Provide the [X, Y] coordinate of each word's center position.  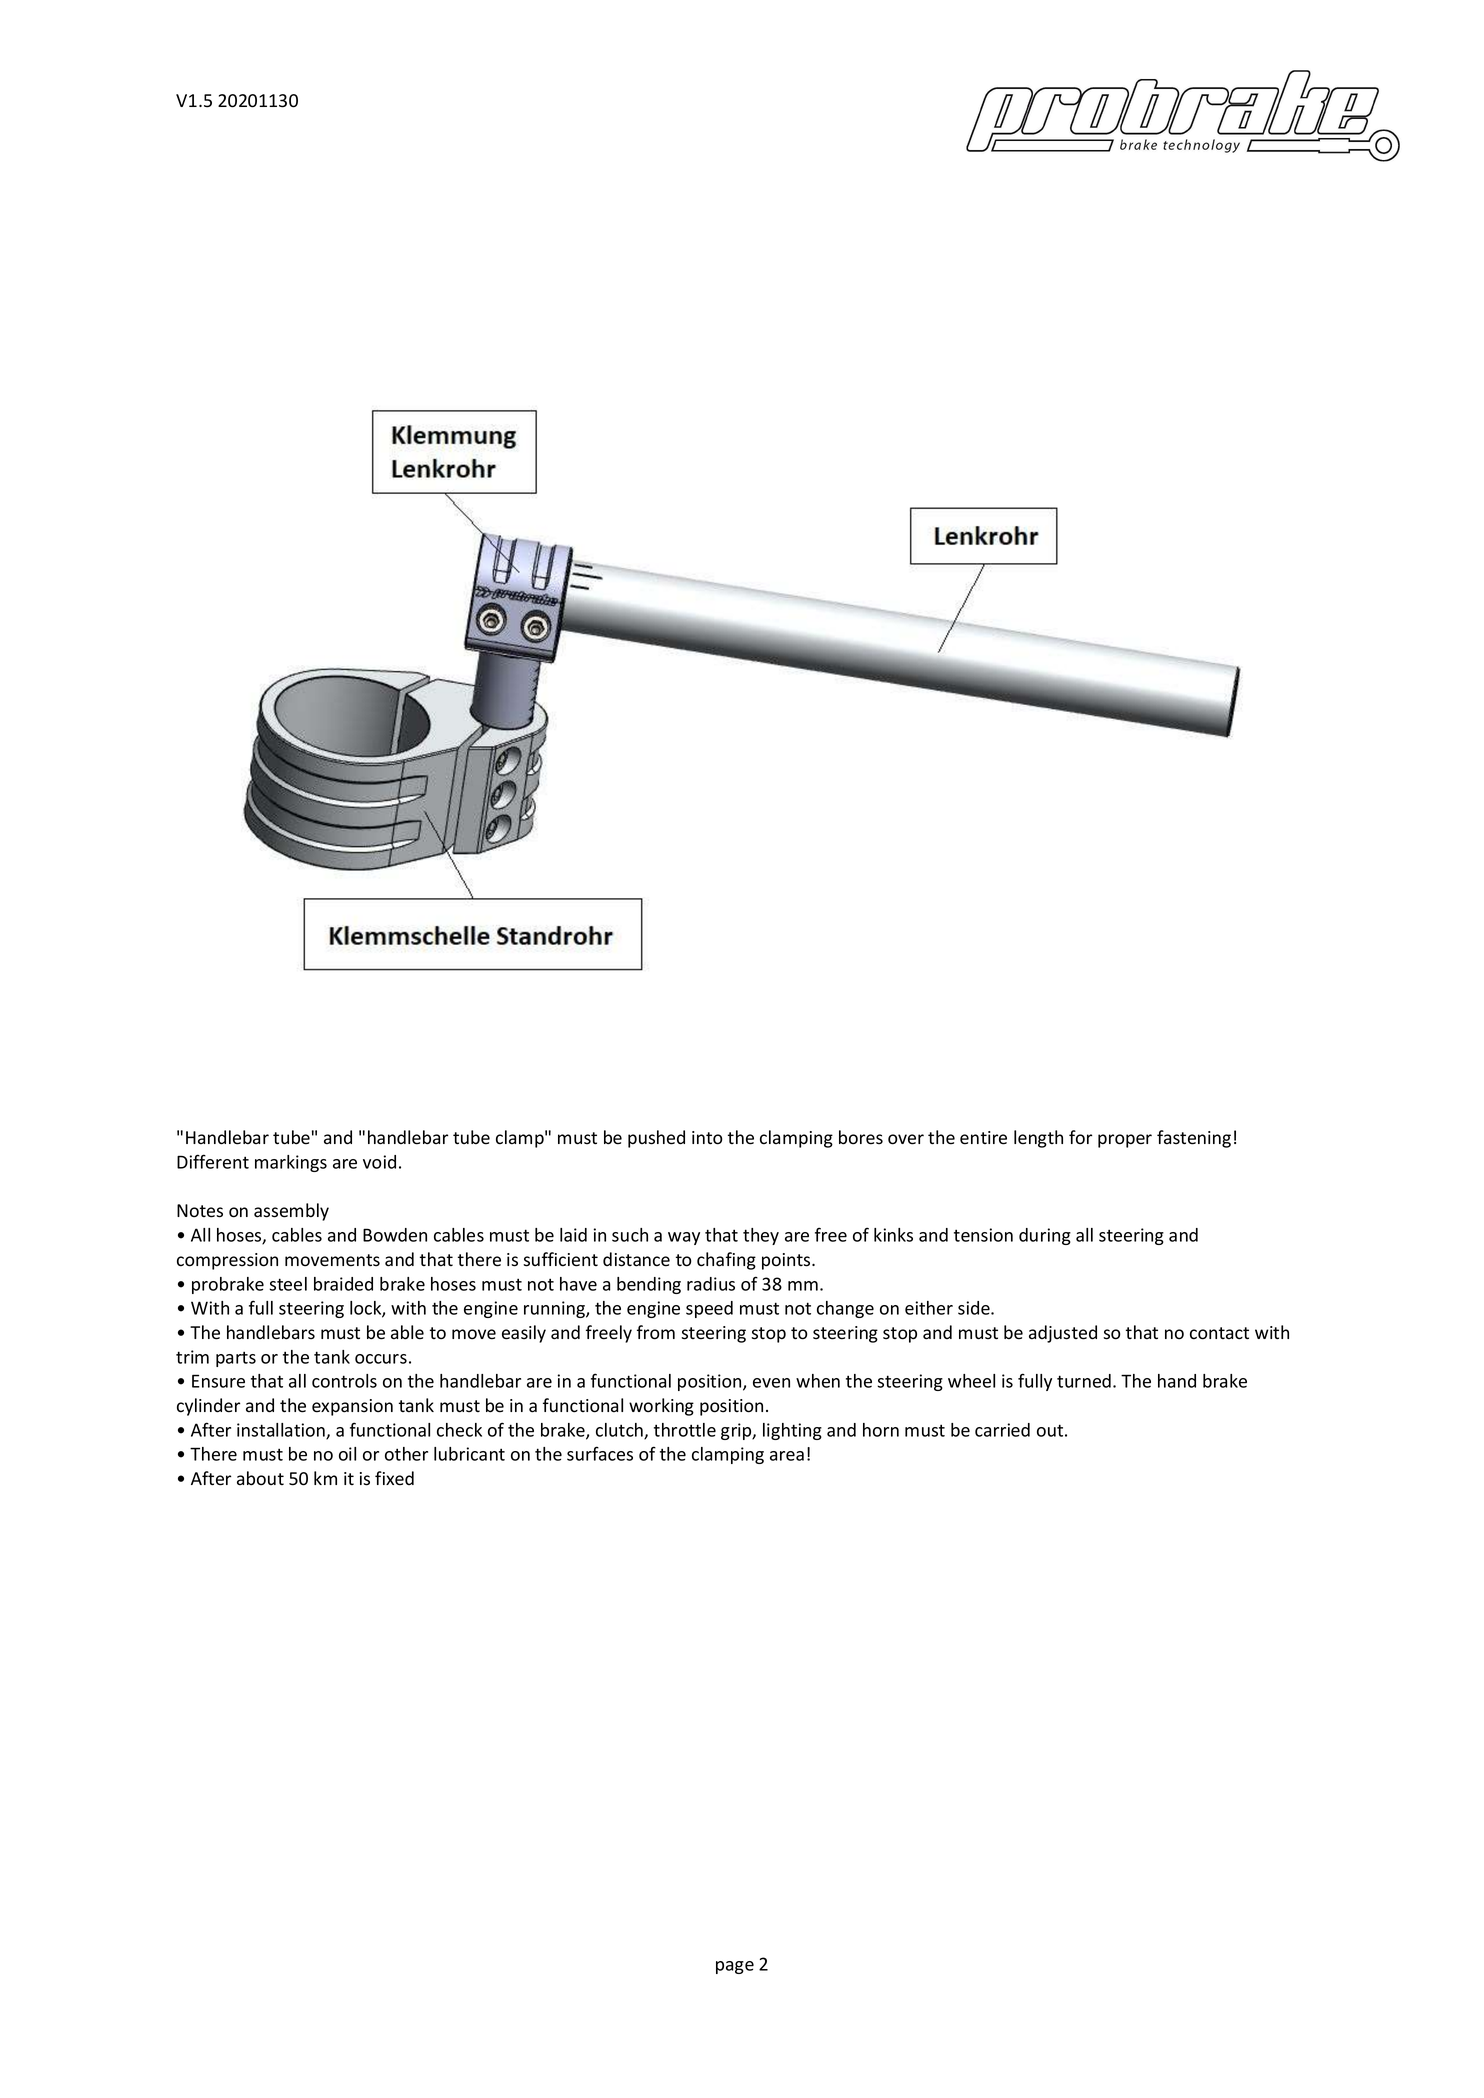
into [707, 1138]
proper [1125, 1141]
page [735, 1967]
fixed [394, 1478]
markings [291, 1163]
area [787, 1456]
